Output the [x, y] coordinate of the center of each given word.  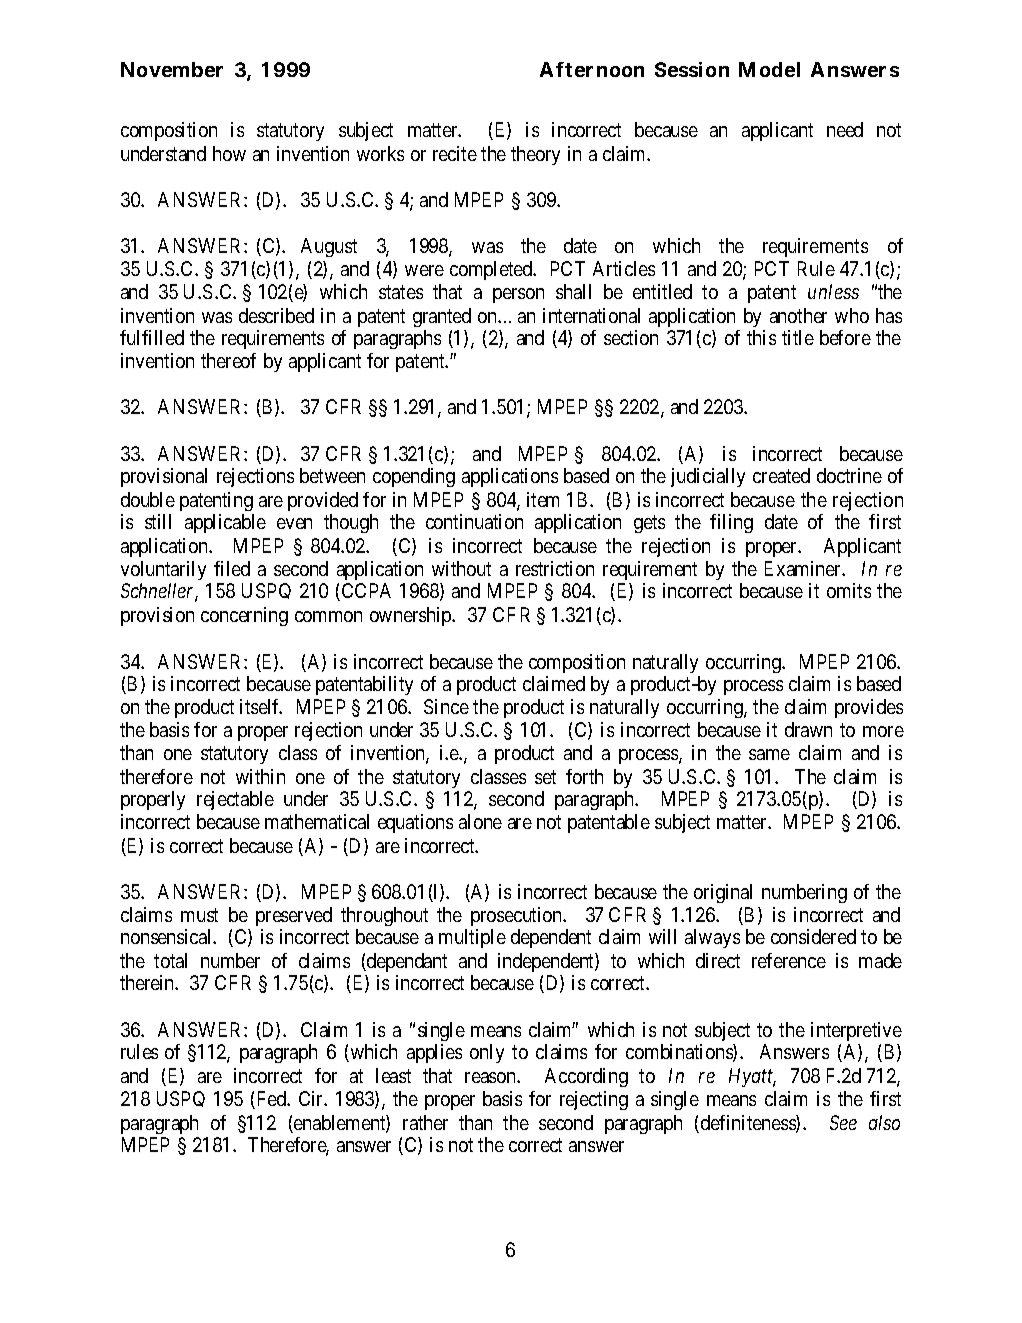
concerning [244, 616]
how [229, 153]
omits [849, 590]
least [393, 1075]
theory [535, 155]
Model [769, 69]
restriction [555, 568]
